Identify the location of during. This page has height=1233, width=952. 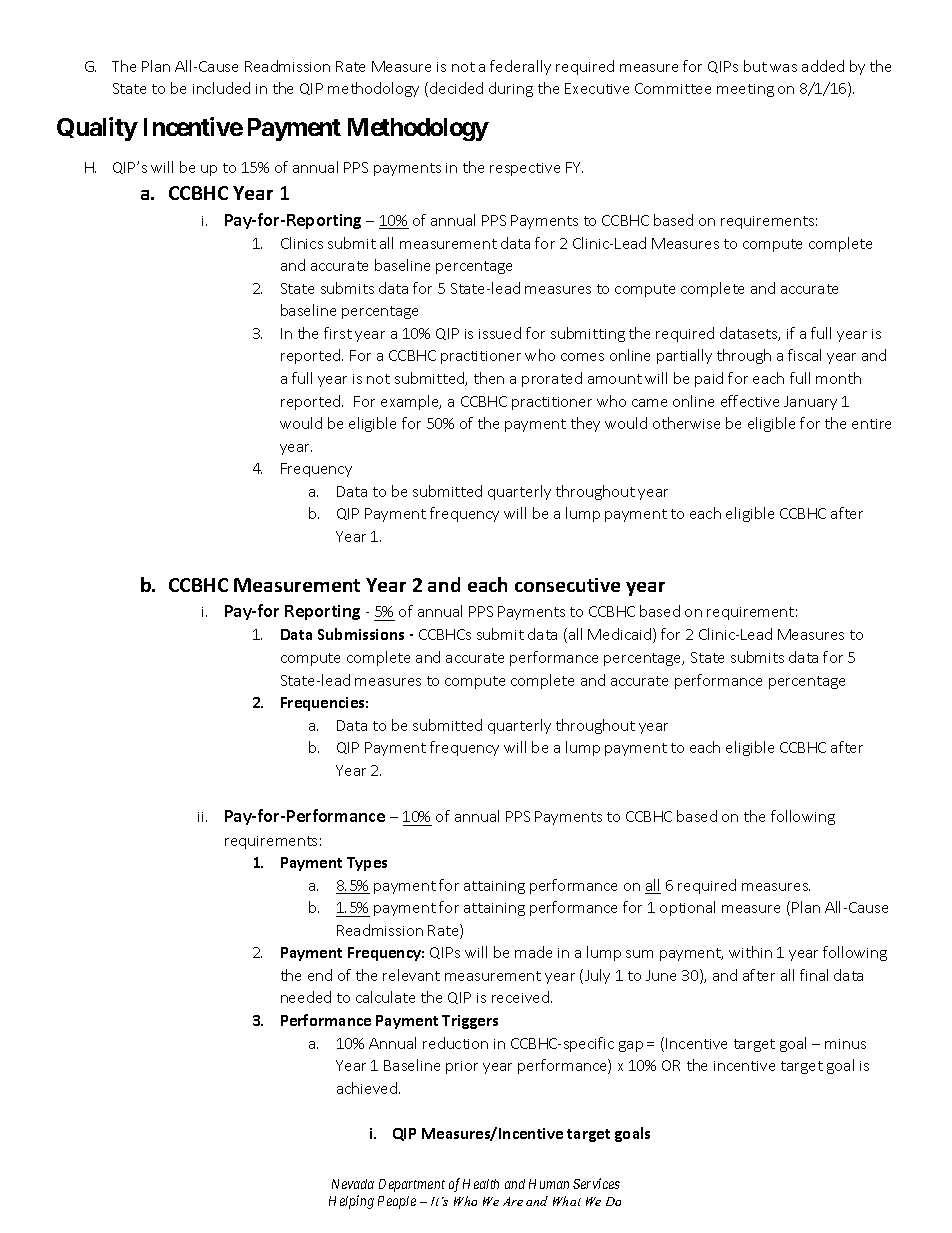
(511, 89).
